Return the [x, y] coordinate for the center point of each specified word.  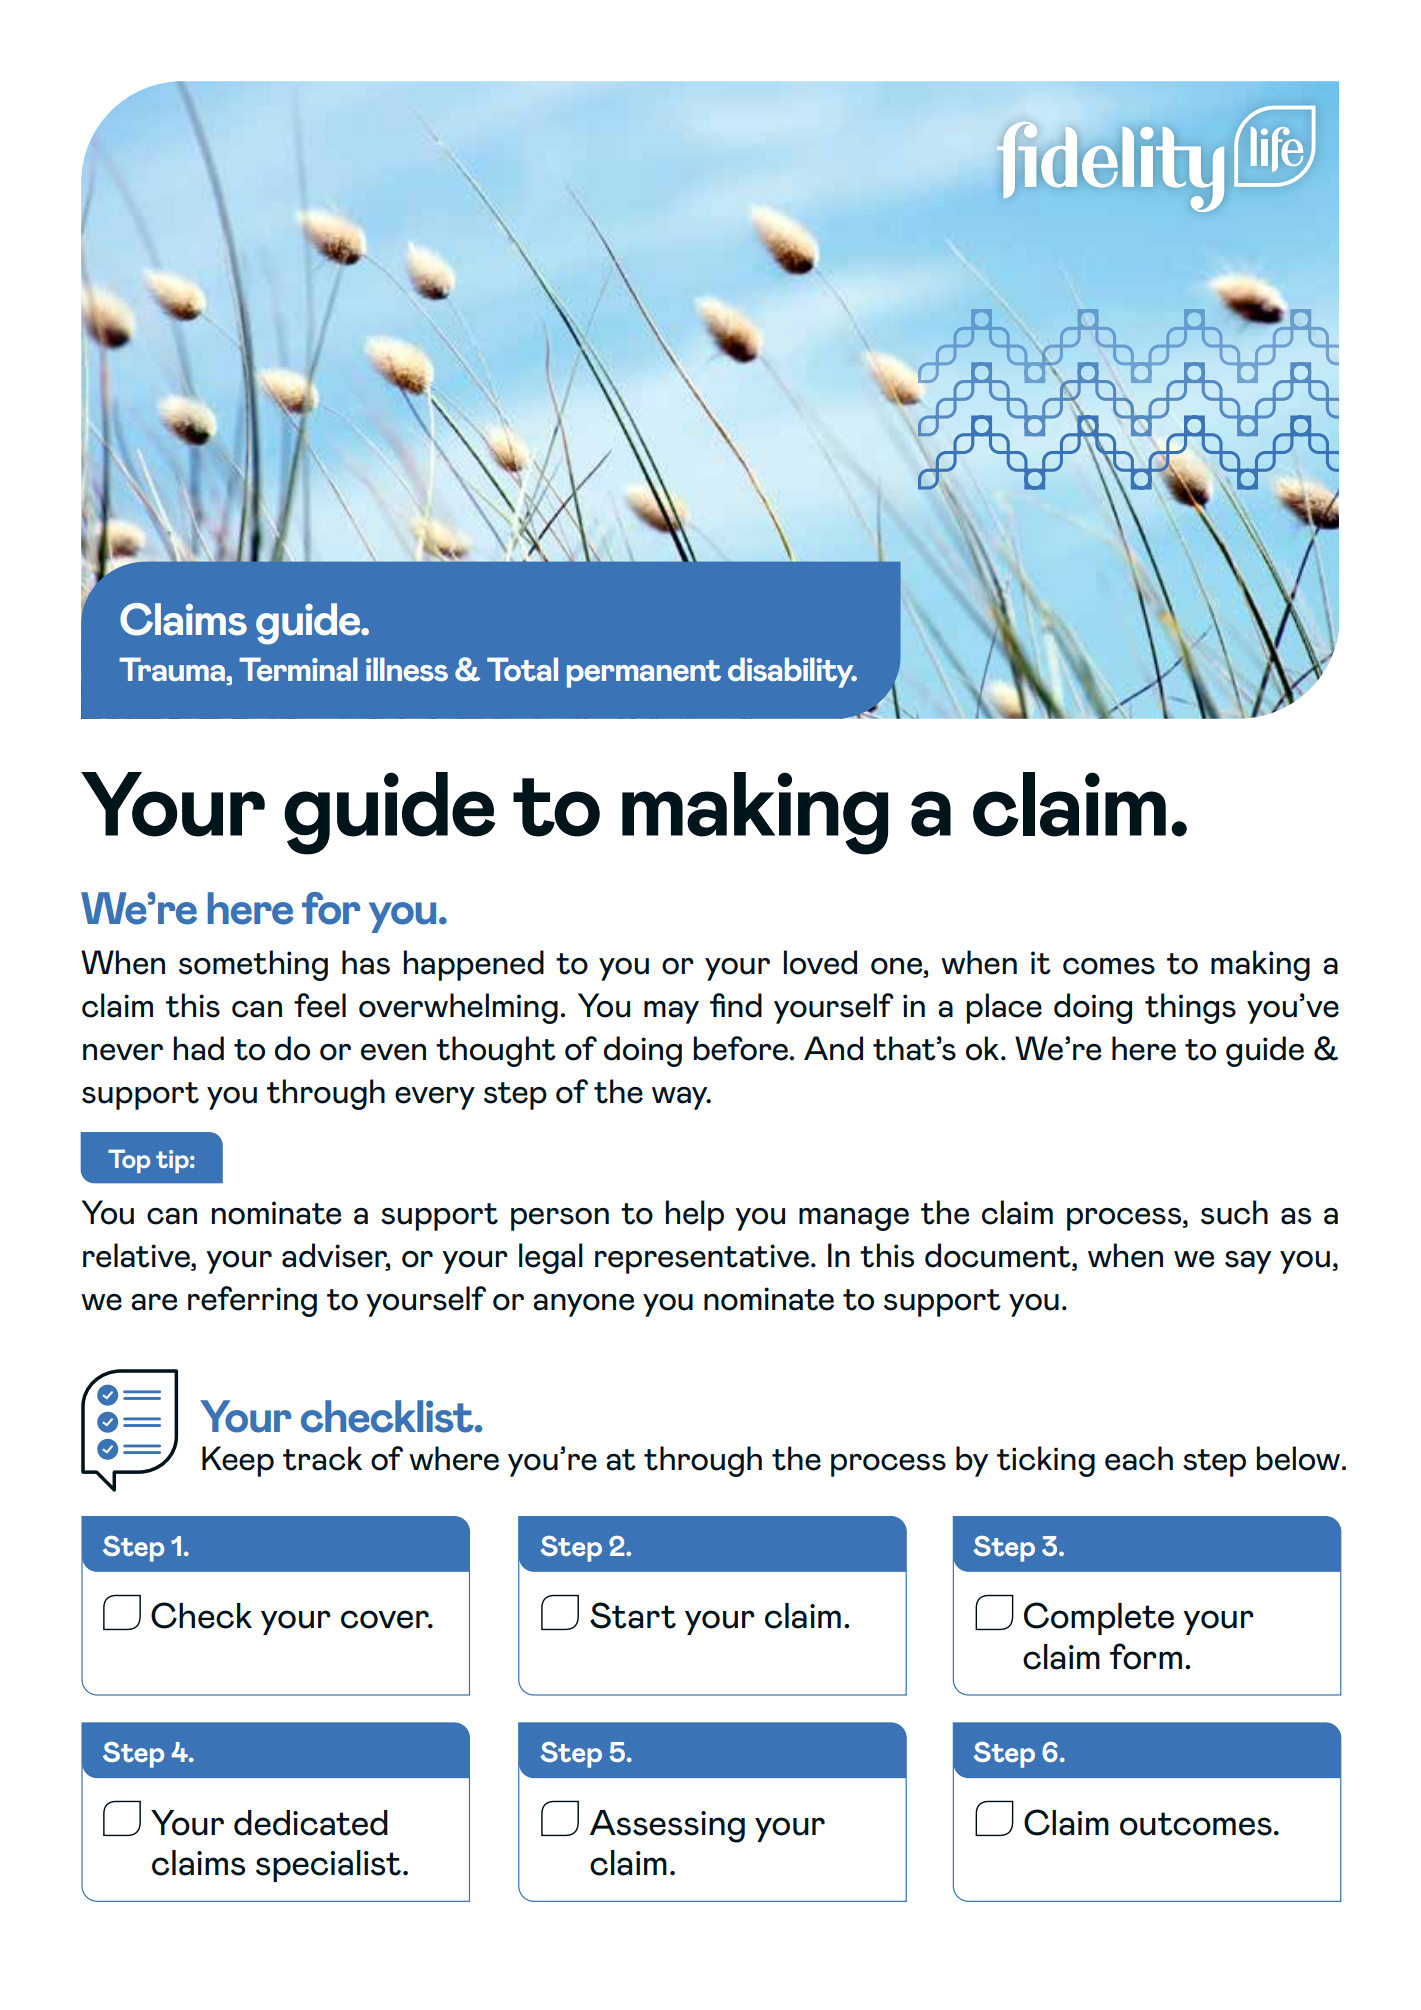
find [736, 1005]
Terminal [298, 669]
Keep [238, 1461]
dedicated [311, 1823]
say [1248, 1262]
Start [633, 1615]
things [1190, 1008]
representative [703, 1259]
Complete [1099, 1618]
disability [792, 672]
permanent [644, 674]
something [253, 965]
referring [252, 1301]
